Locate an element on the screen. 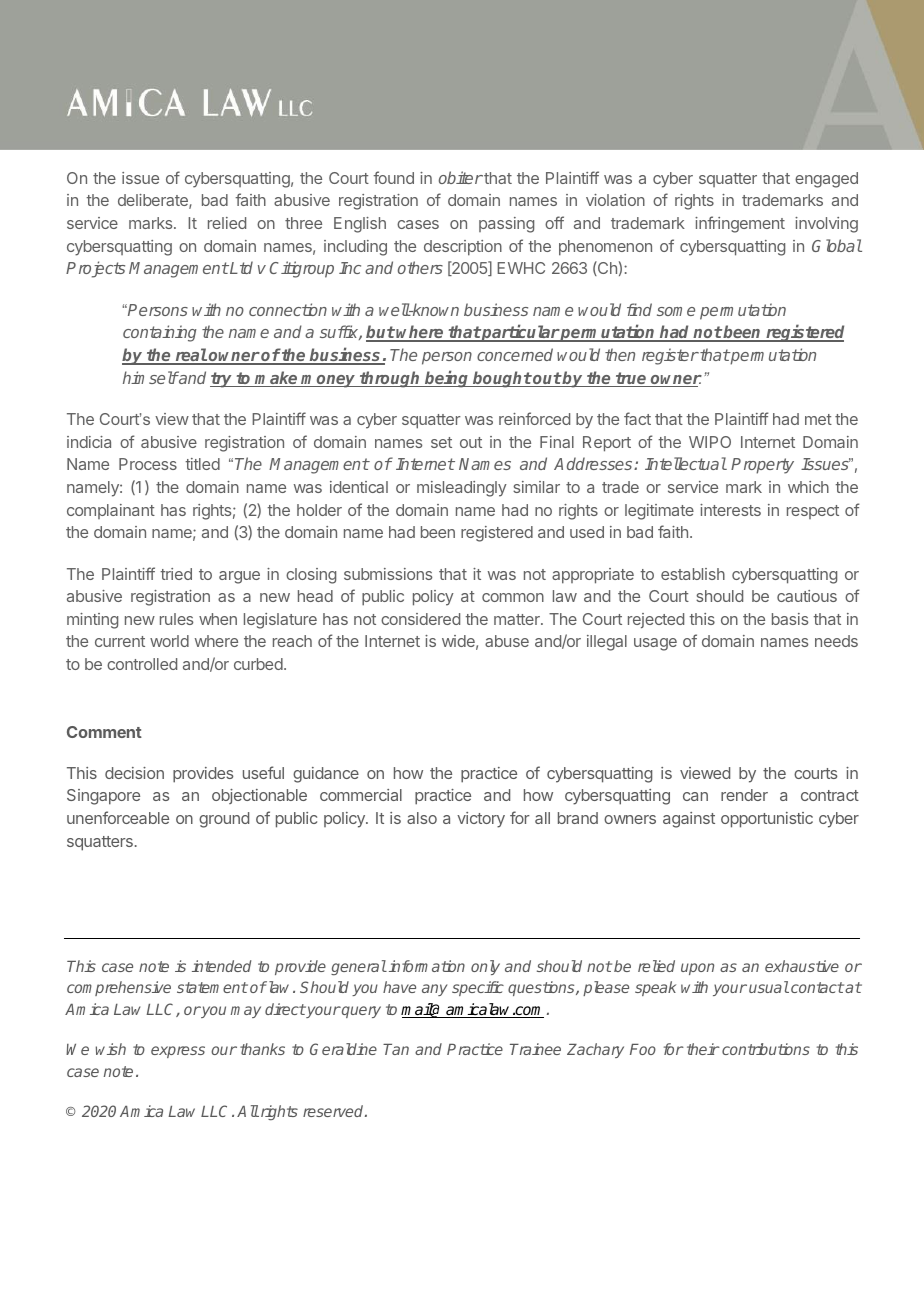 This screenshot has height=1308, width=924. set is located at coordinates (441, 442).
